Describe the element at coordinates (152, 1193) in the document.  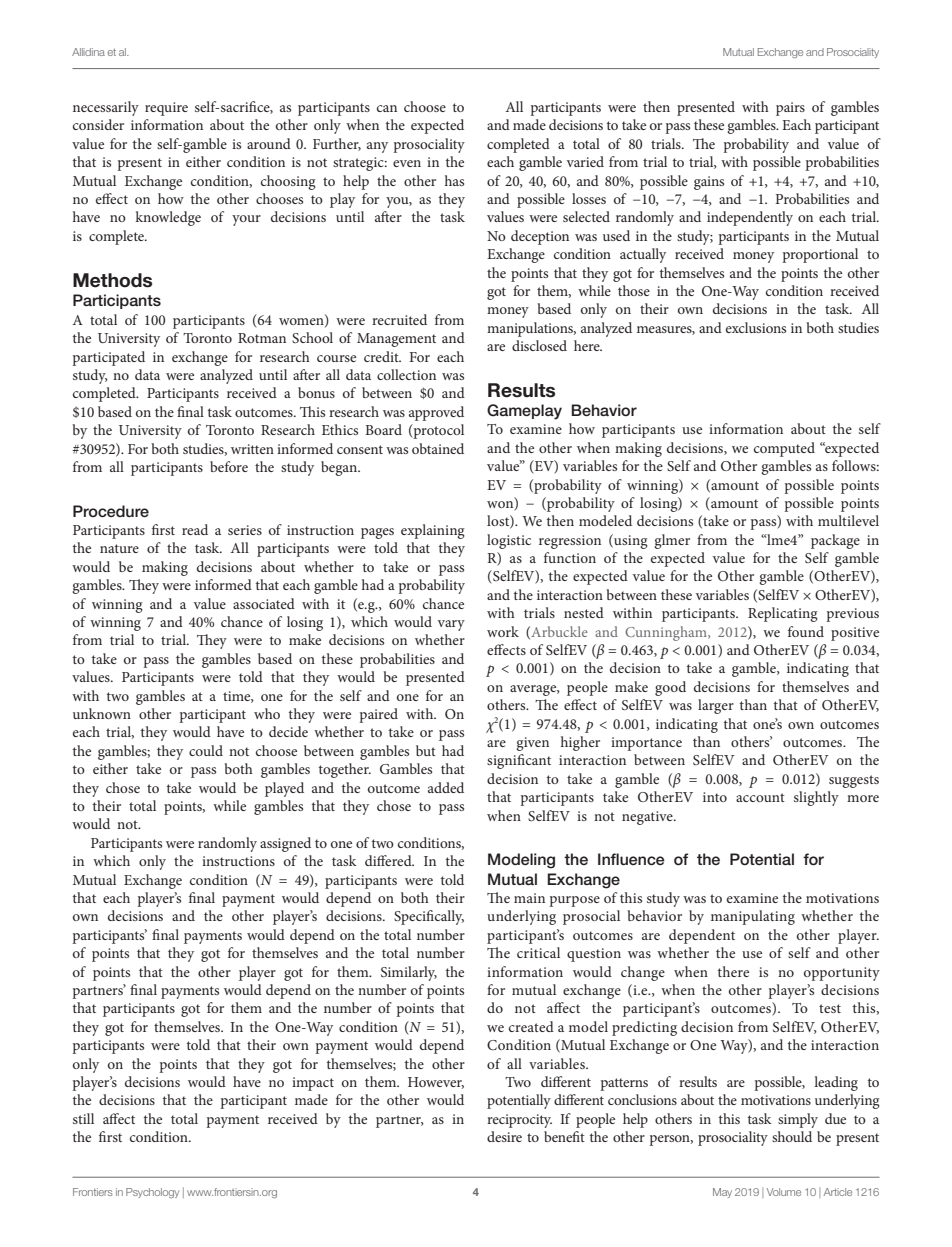
I see `Psychology` at that location.
